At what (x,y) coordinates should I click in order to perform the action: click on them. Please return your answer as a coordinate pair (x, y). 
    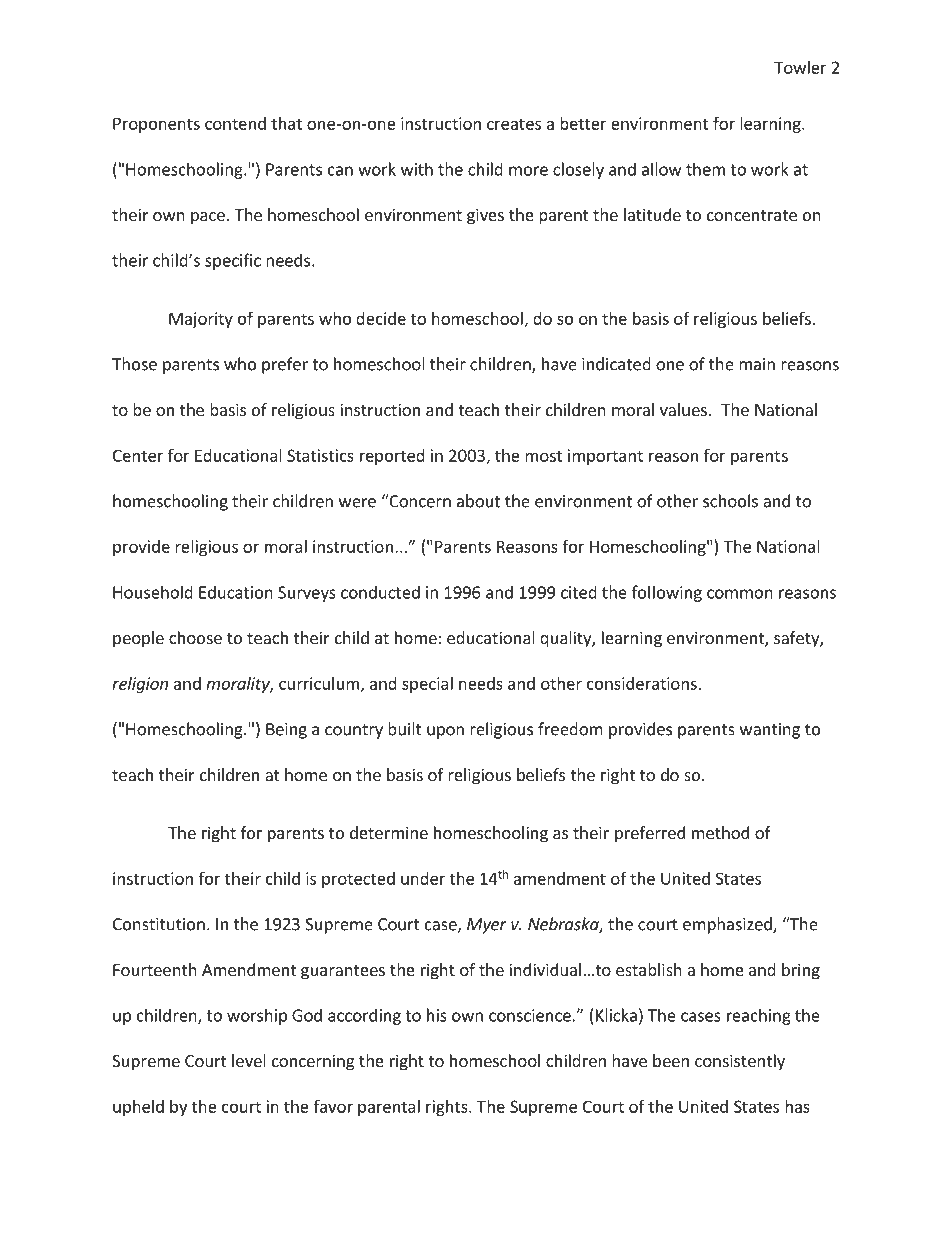
    Looking at the image, I should click on (705, 169).
